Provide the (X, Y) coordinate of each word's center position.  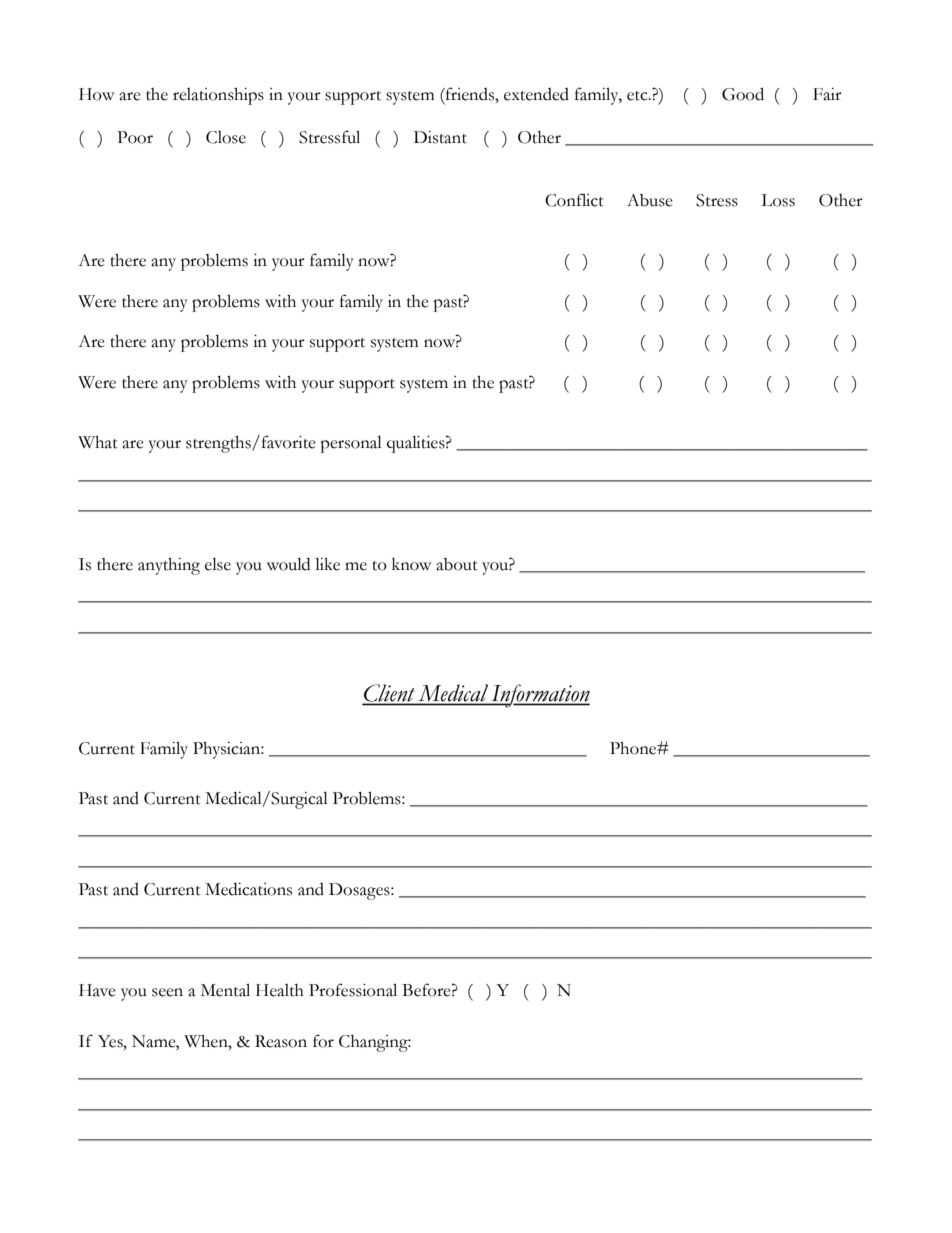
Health (280, 990)
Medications (248, 889)
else (218, 564)
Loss (778, 200)
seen (167, 992)
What (98, 442)
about (457, 564)
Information (539, 696)
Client (390, 694)
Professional (353, 990)
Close (226, 137)
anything (169, 566)
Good (743, 94)
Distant (440, 137)
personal (351, 444)
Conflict (574, 200)
